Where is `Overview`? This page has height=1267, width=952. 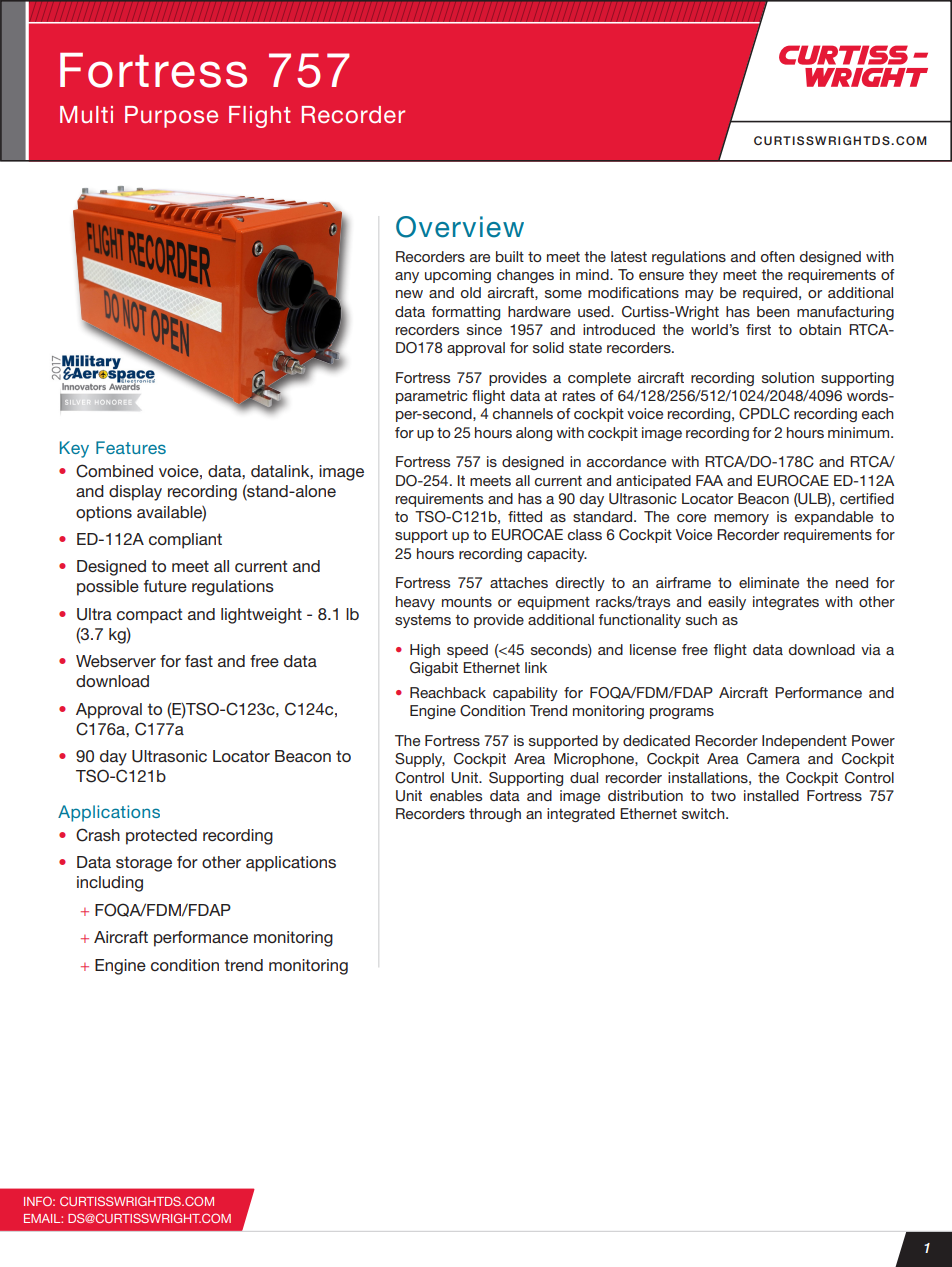
Overview is located at coordinates (460, 227).
